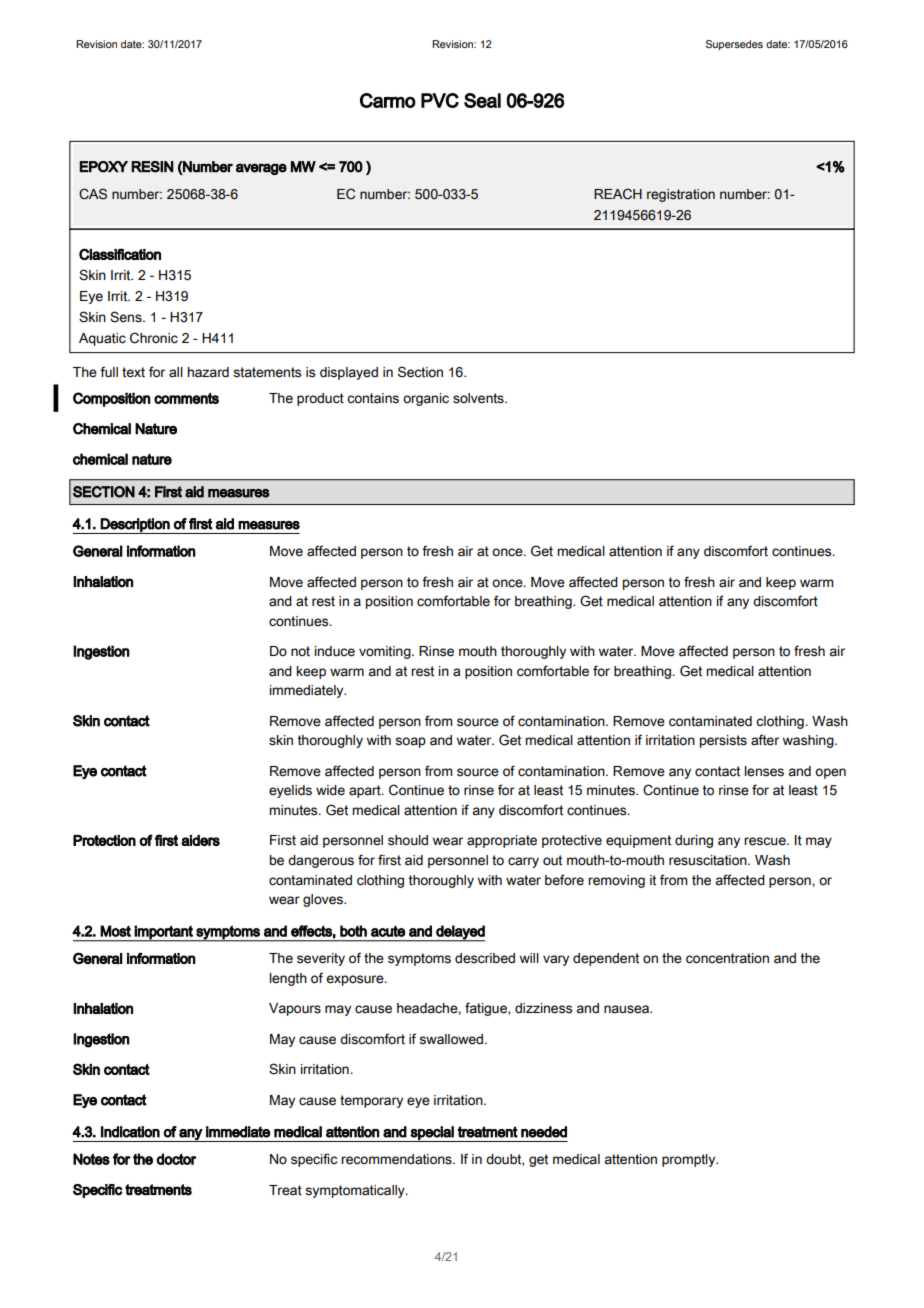 This screenshot has width=924, height=1308. I want to click on appropriate, so click(502, 841).
